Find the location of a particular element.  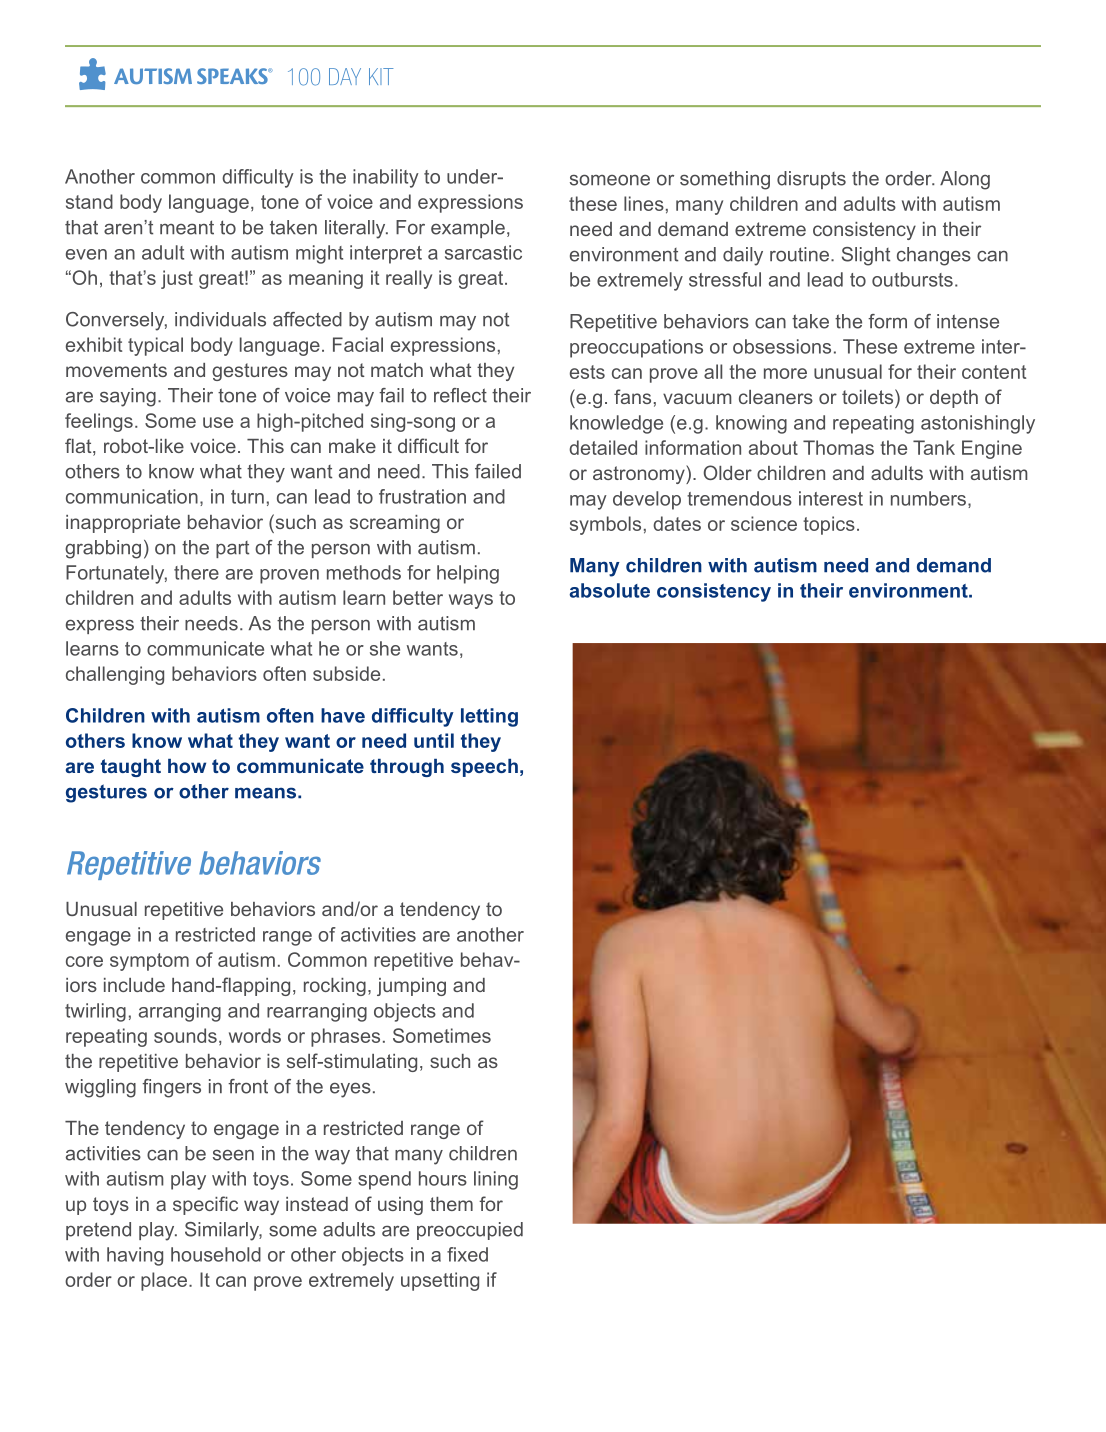

household is located at coordinates (216, 1254).
